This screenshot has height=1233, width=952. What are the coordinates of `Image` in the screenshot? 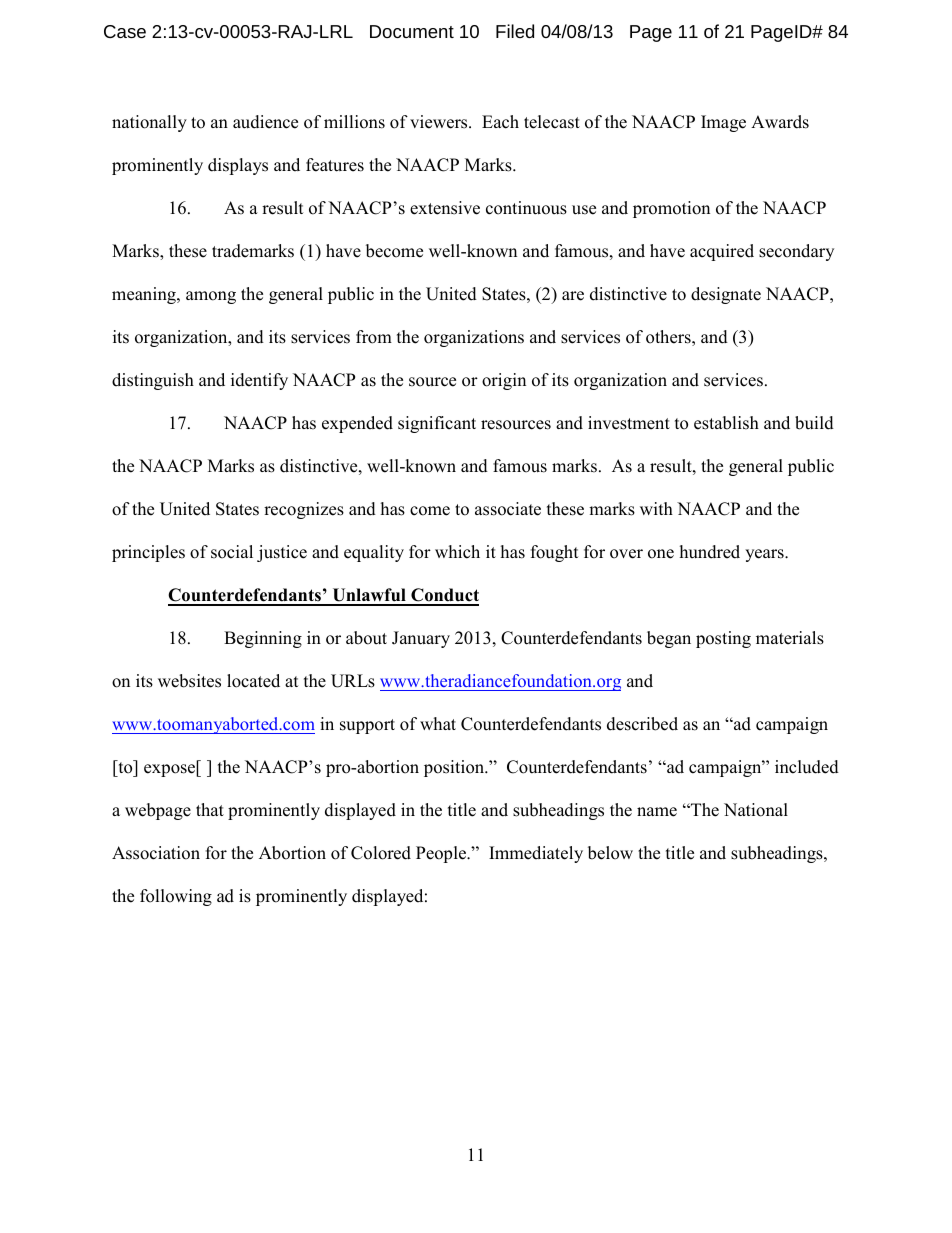 It's located at (723, 123).
